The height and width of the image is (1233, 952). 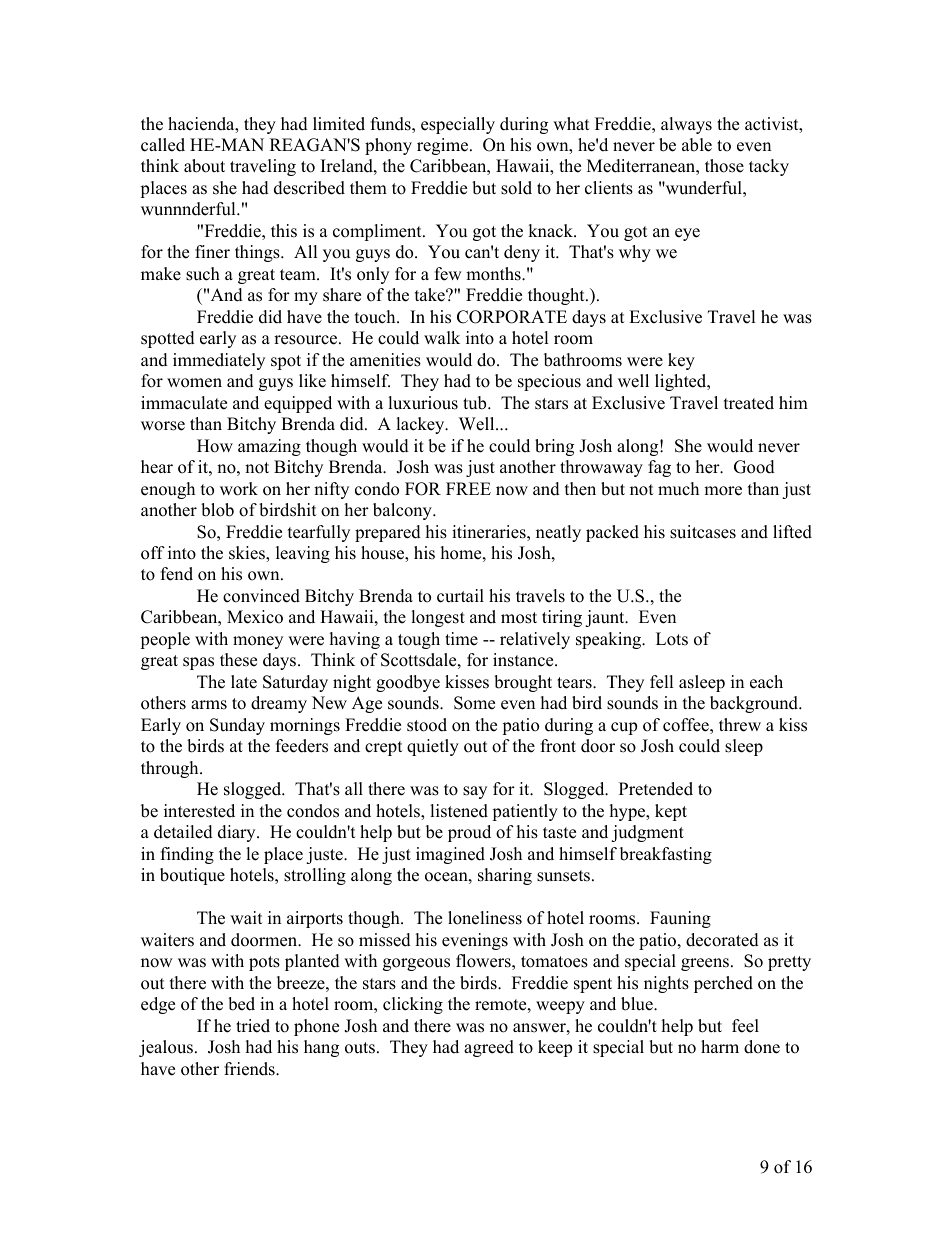 What do you see at coordinates (444, 146) in the image?
I see `regime` at bounding box center [444, 146].
